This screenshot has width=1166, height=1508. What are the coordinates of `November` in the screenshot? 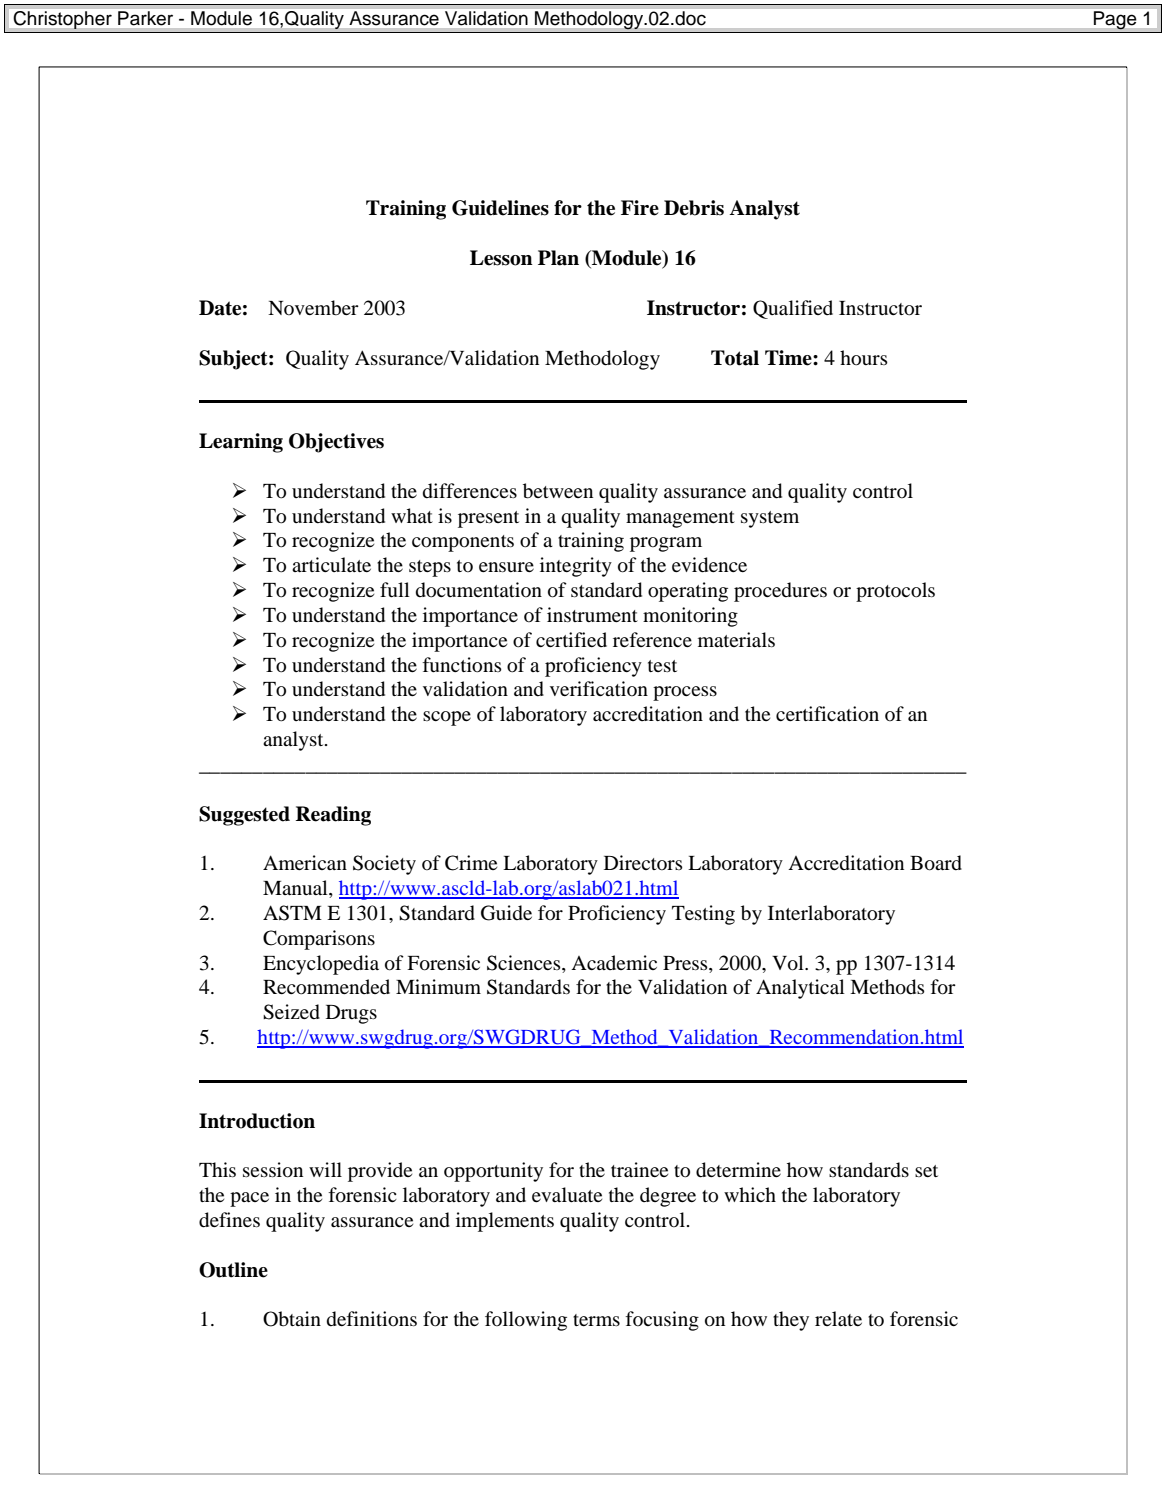 It's located at (313, 308).
